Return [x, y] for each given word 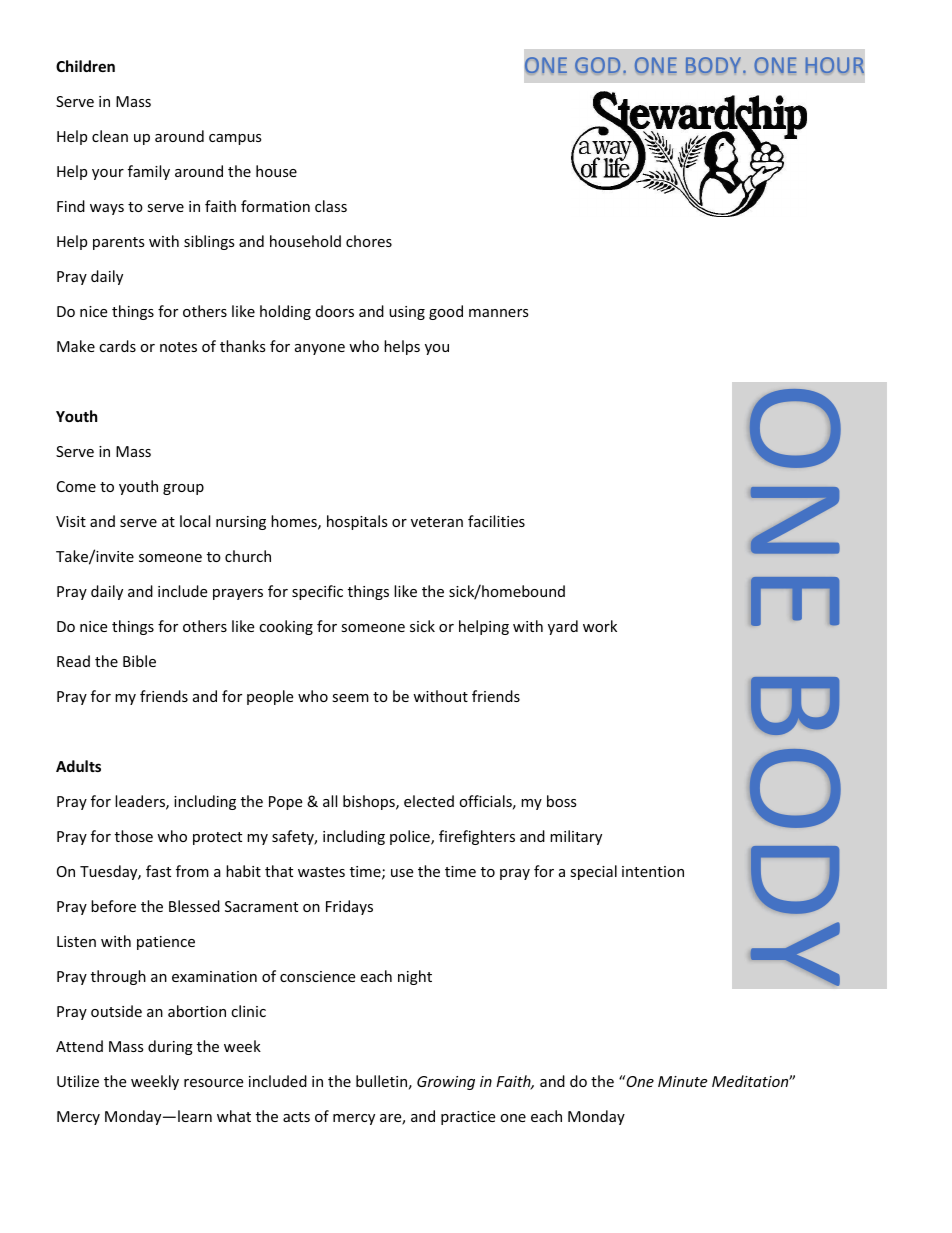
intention [653, 871]
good [446, 312]
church [248, 556]
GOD [597, 65]
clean [110, 136]
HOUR [835, 65]
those [134, 836]
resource [213, 1083]
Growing [446, 1083]
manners [499, 313]
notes [178, 347]
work [600, 626]
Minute [682, 1081]
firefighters [477, 837]
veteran [437, 522]
